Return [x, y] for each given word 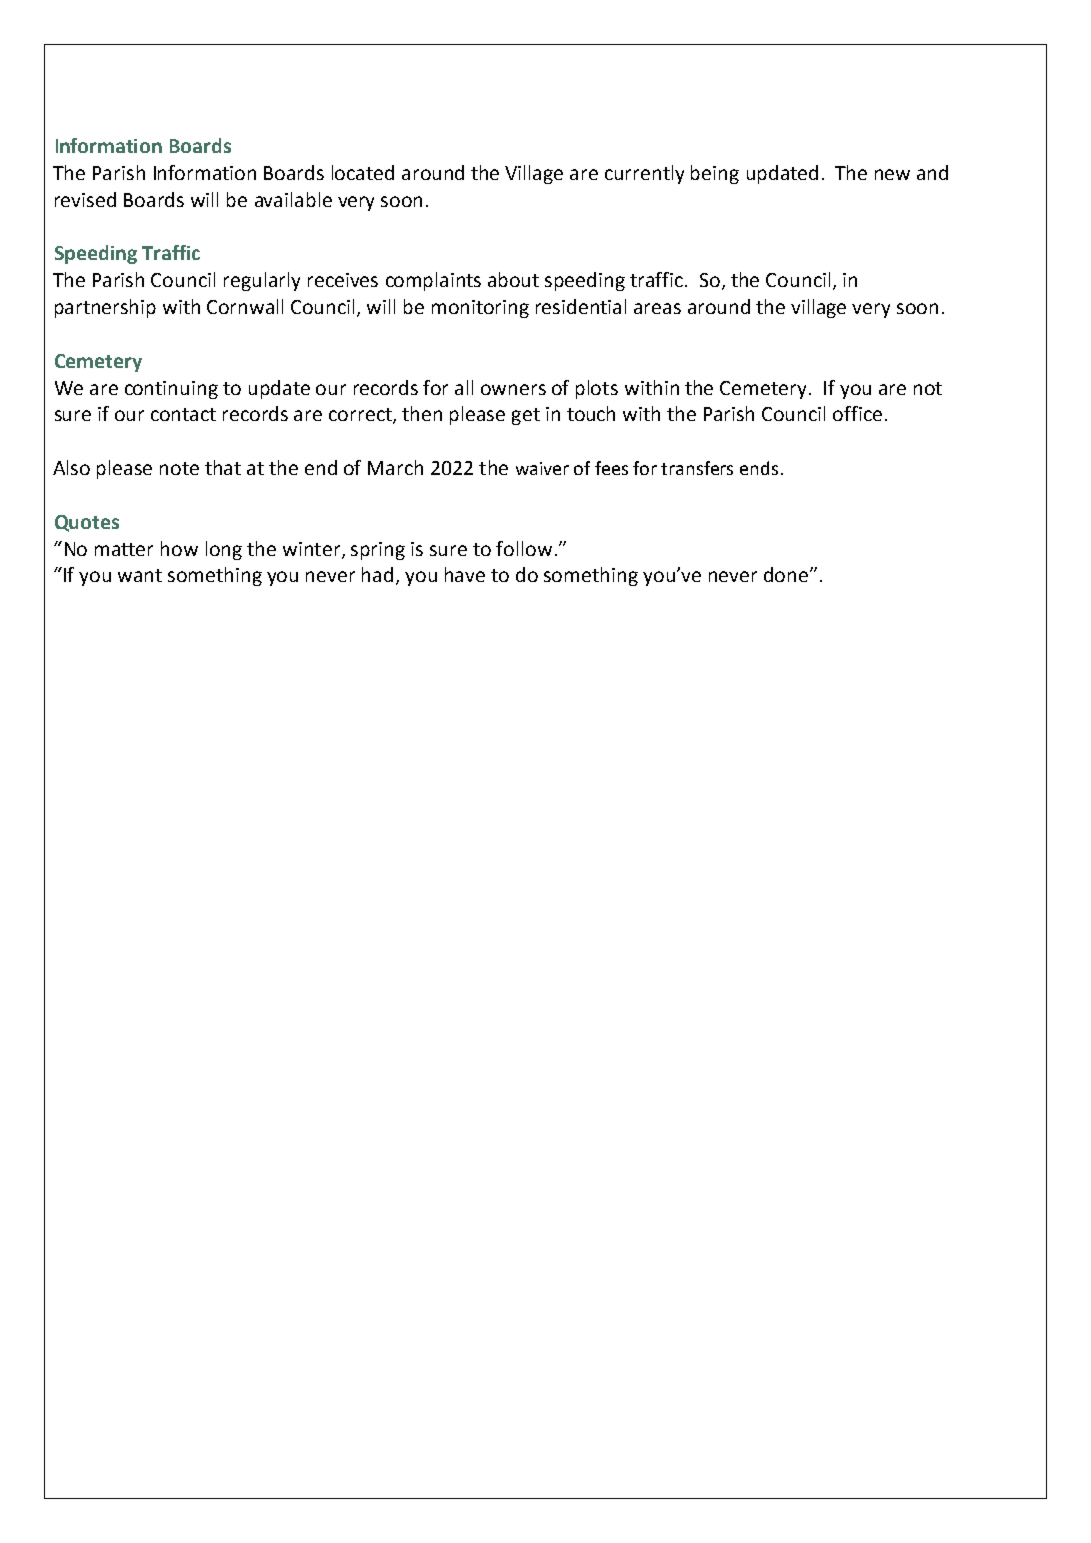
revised [85, 199]
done [787, 574]
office [857, 413]
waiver [542, 468]
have [465, 574]
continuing [171, 390]
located [363, 172]
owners [513, 389]
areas [657, 308]
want [140, 575]
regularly [262, 281]
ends [759, 468]
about [513, 279]
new [892, 174]
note [179, 468]
